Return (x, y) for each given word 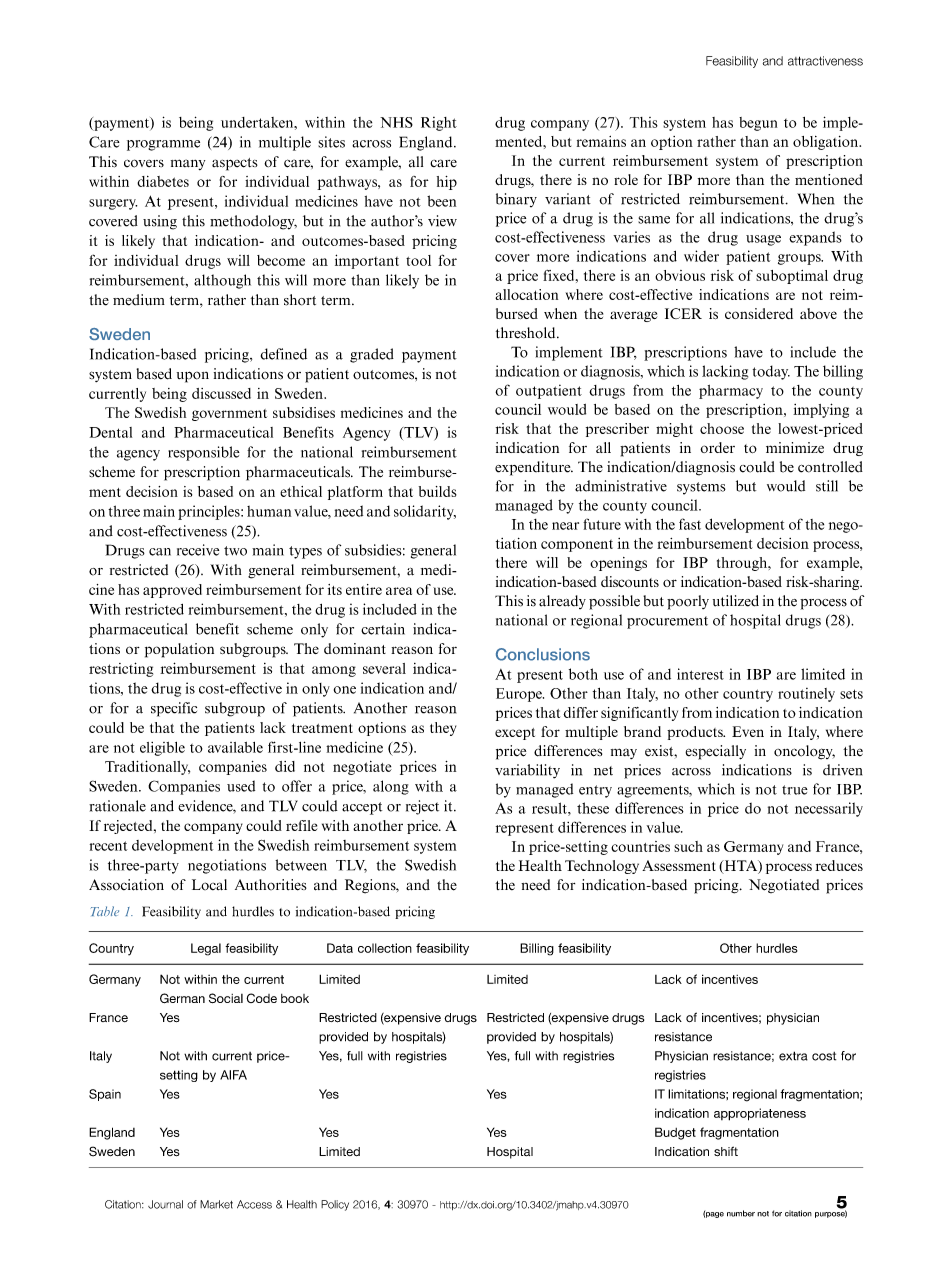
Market (216, 1204)
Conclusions (543, 654)
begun (758, 124)
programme (163, 145)
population (179, 650)
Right (439, 124)
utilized (736, 601)
